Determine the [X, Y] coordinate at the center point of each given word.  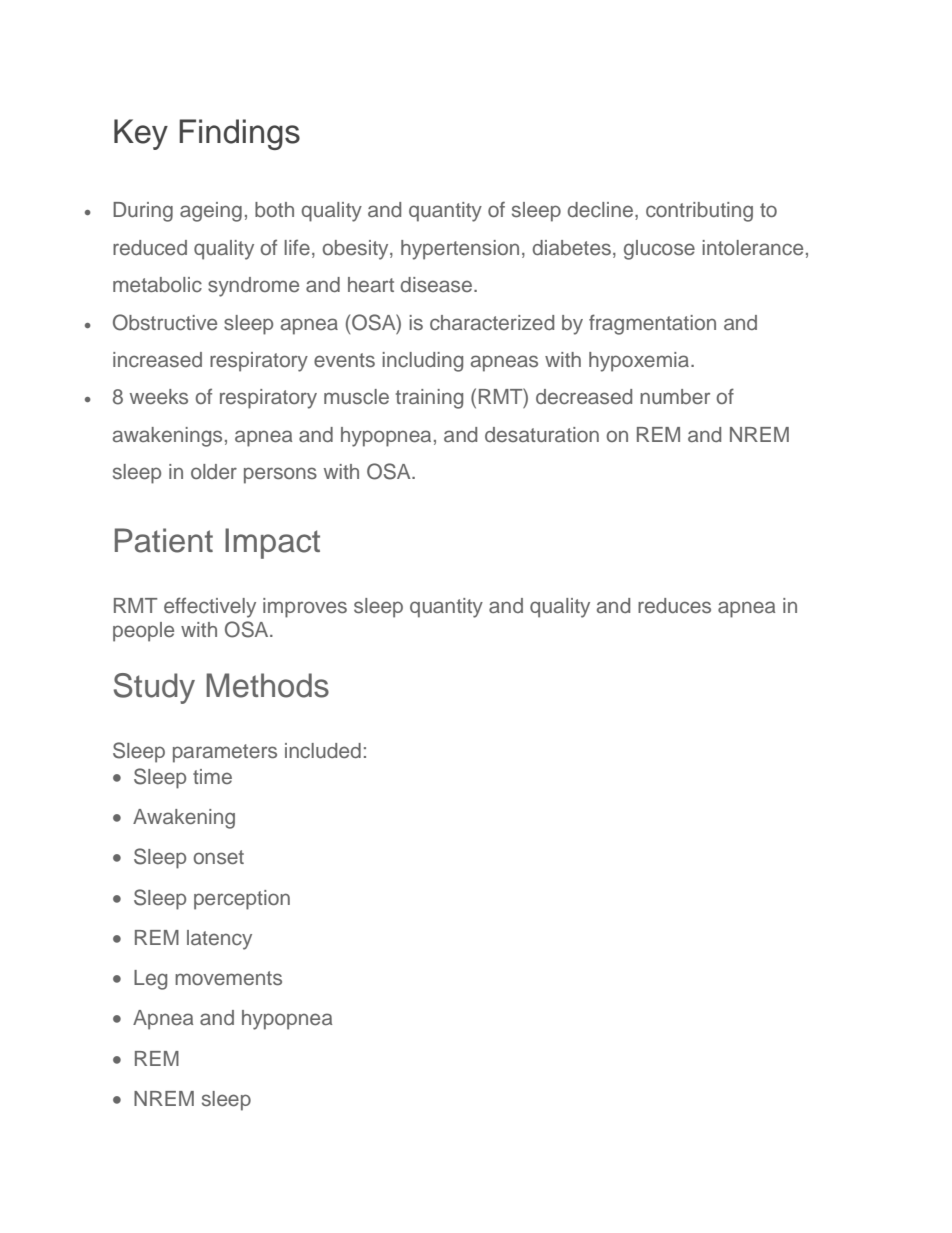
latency [219, 940]
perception [242, 900]
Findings [239, 134]
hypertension [460, 250]
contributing [699, 212]
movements [228, 978]
